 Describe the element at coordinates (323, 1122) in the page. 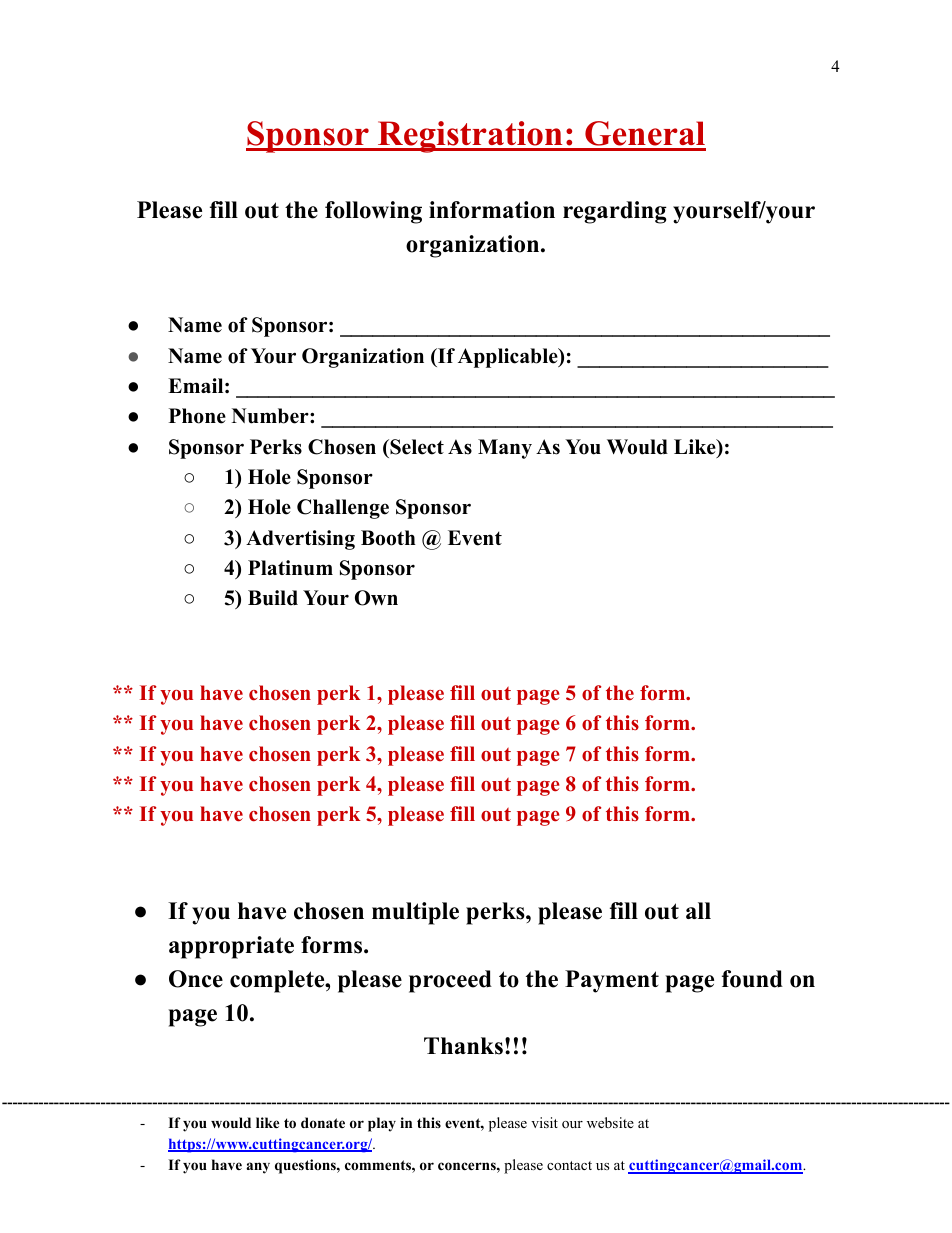

I see `donate` at that location.
